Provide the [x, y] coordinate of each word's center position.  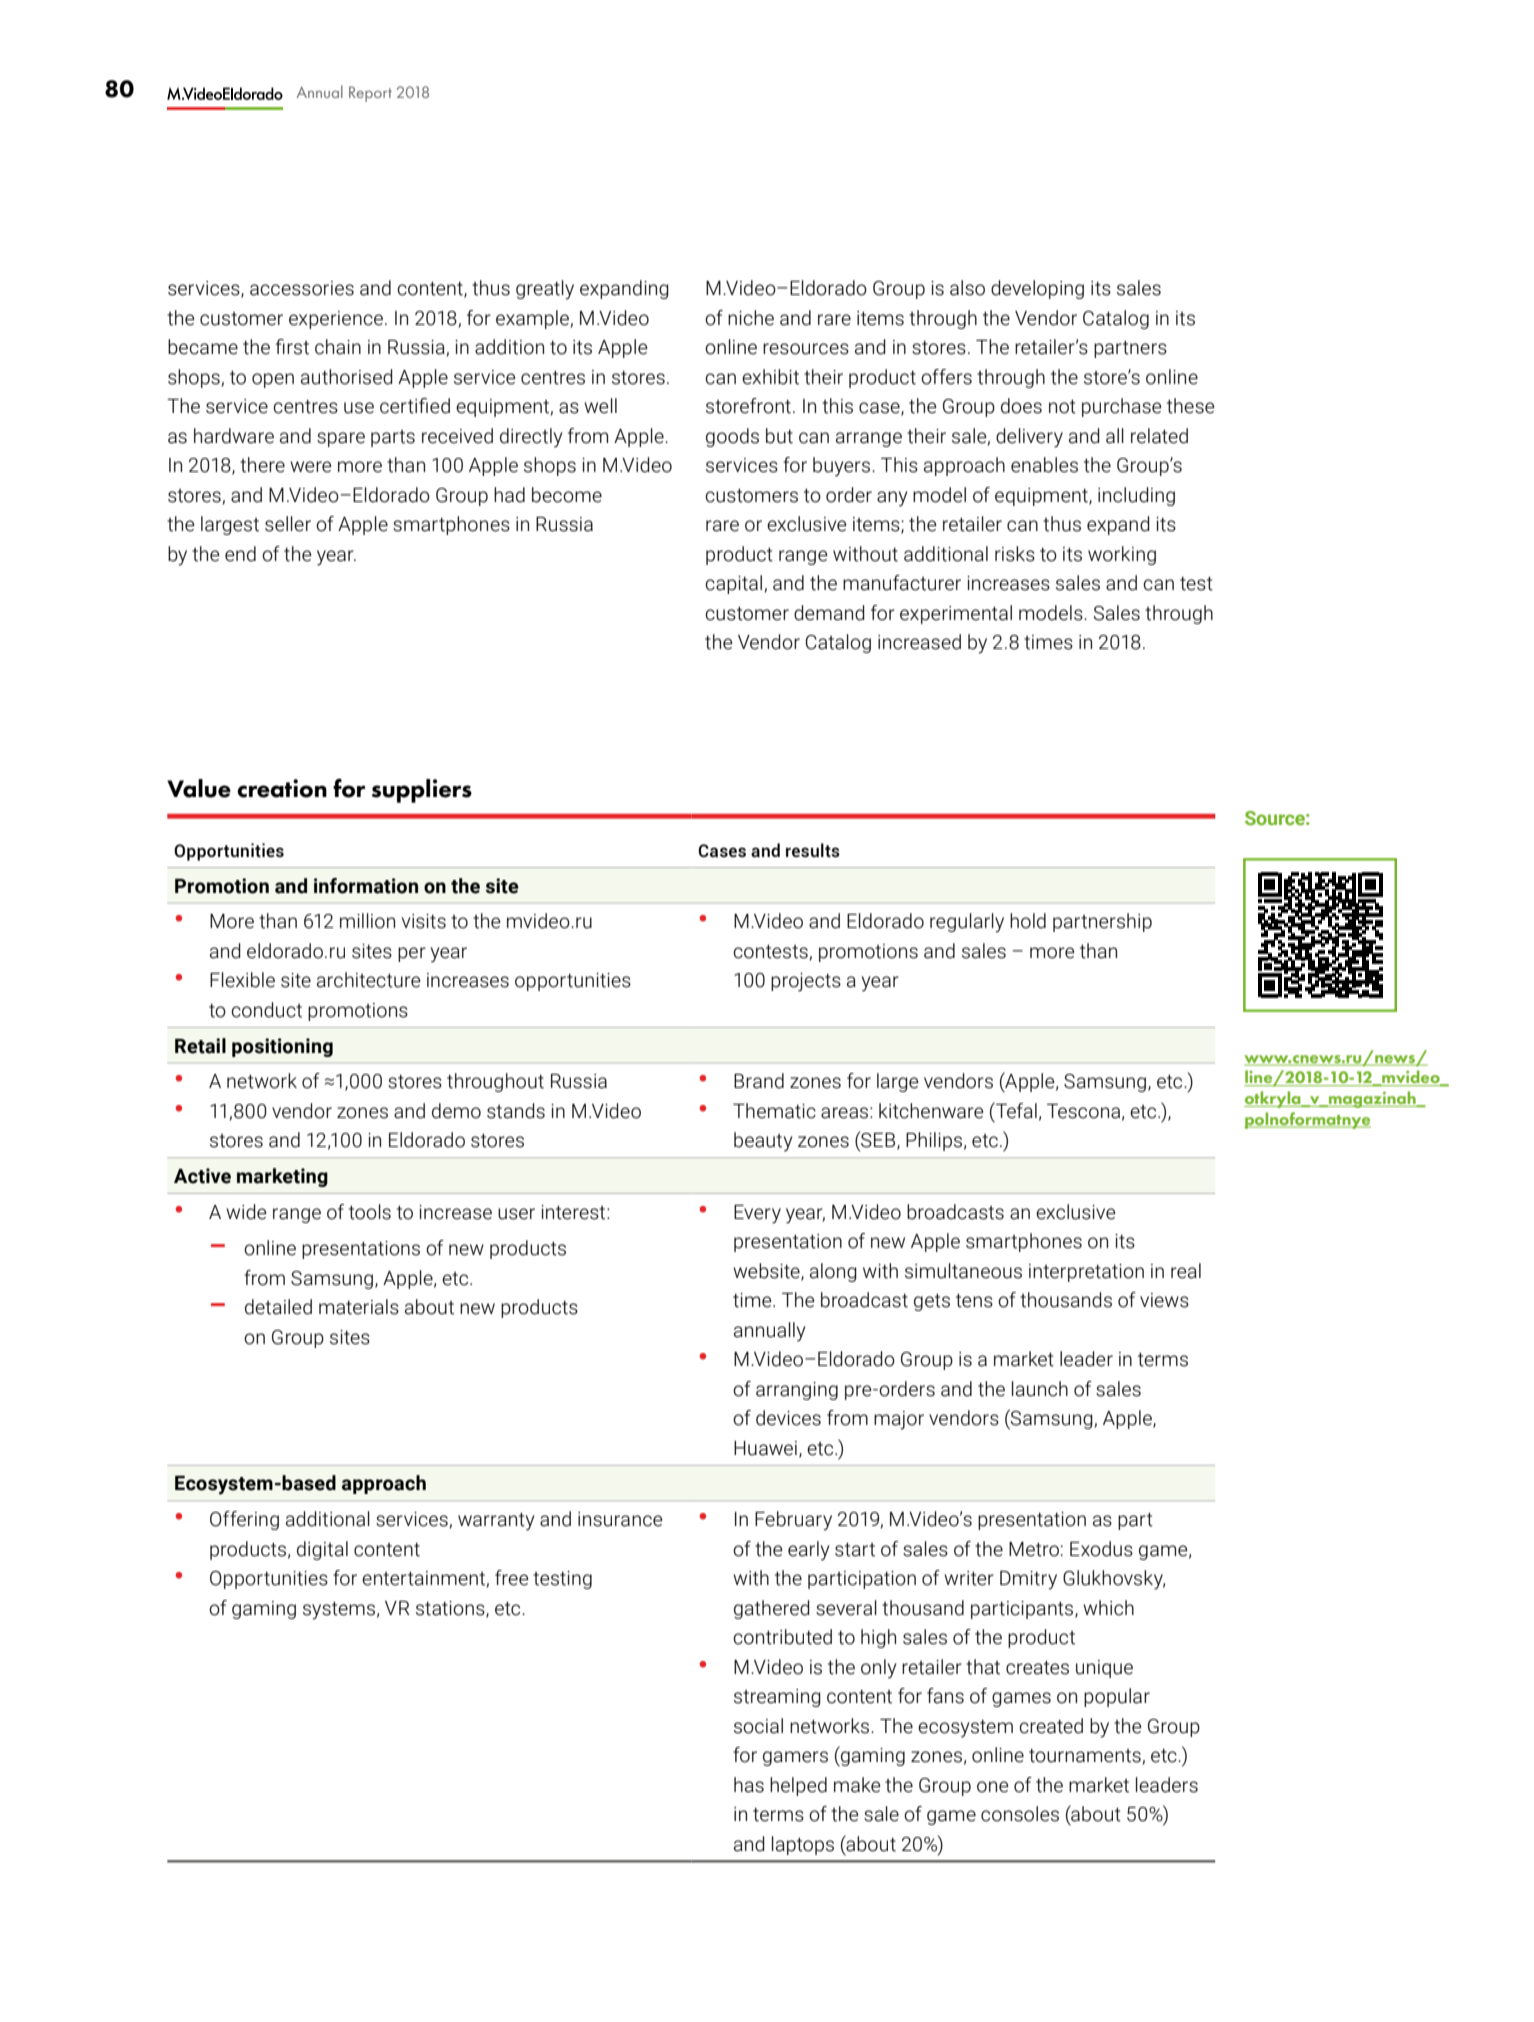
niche [751, 318]
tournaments [1086, 1756]
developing [1037, 289]
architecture [369, 980]
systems [339, 1610]
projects [806, 982]
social [758, 1726]
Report [370, 94]
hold [1028, 921]
